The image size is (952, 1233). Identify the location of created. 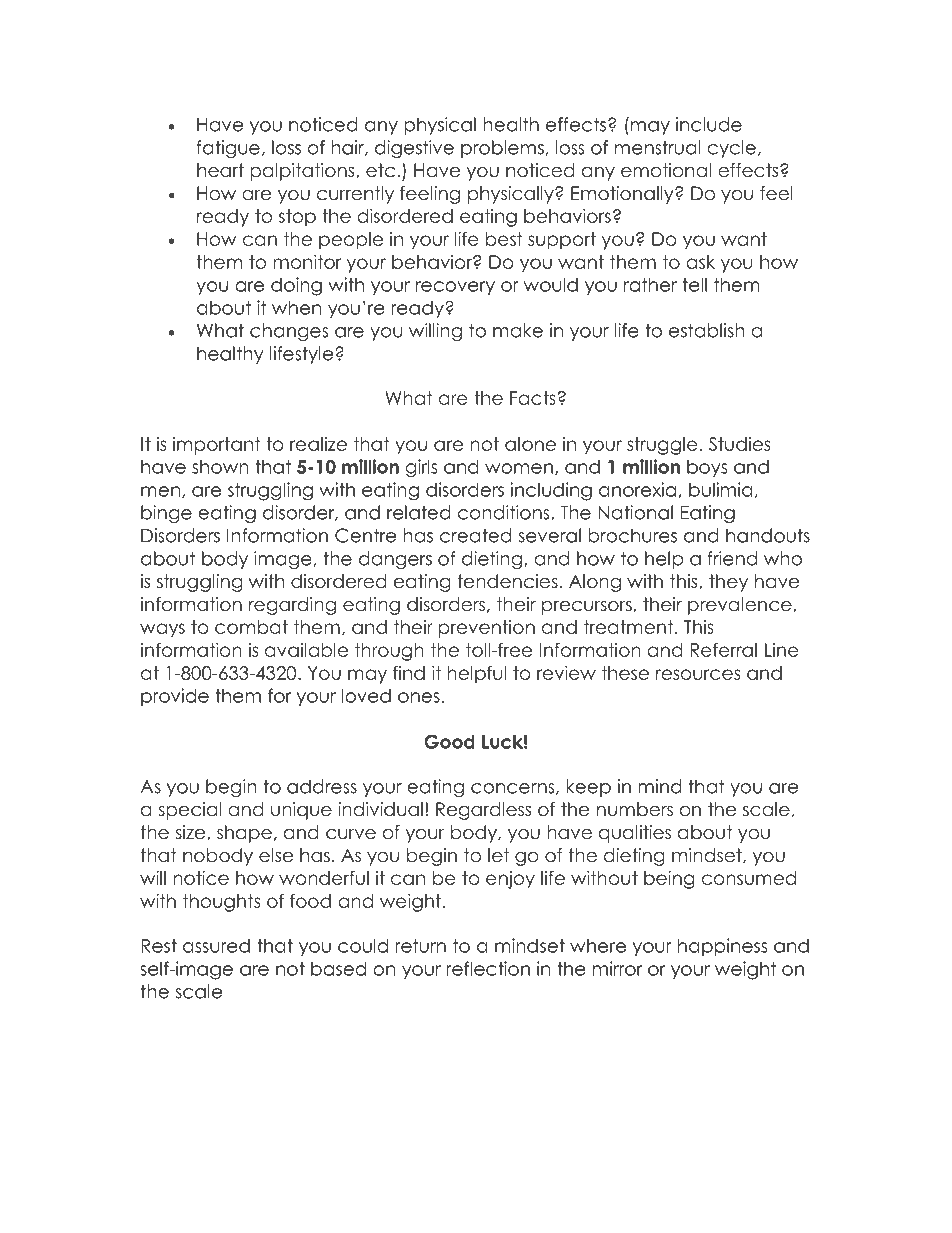
(475, 535).
